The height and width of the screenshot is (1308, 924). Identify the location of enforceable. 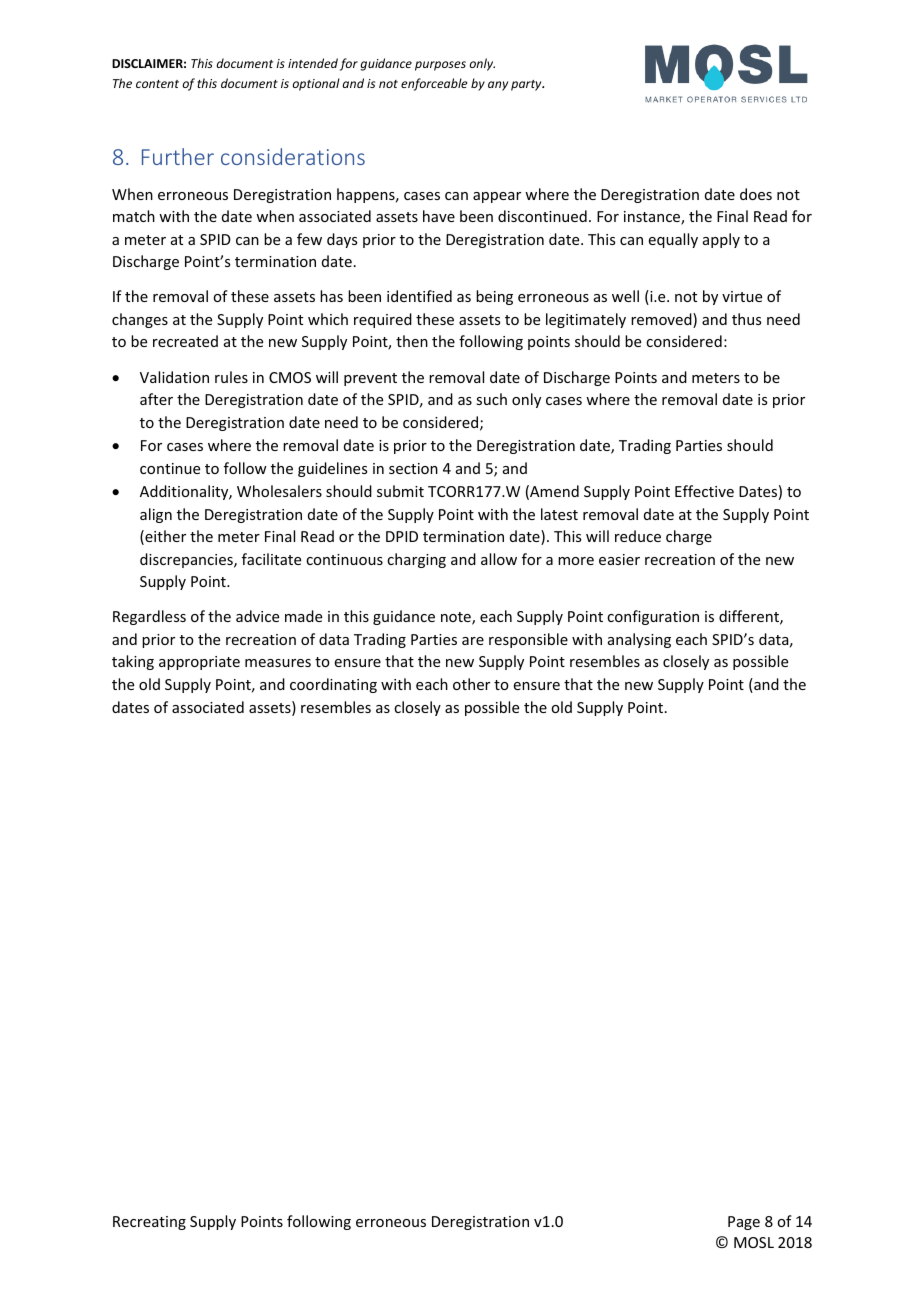
(434, 84).
